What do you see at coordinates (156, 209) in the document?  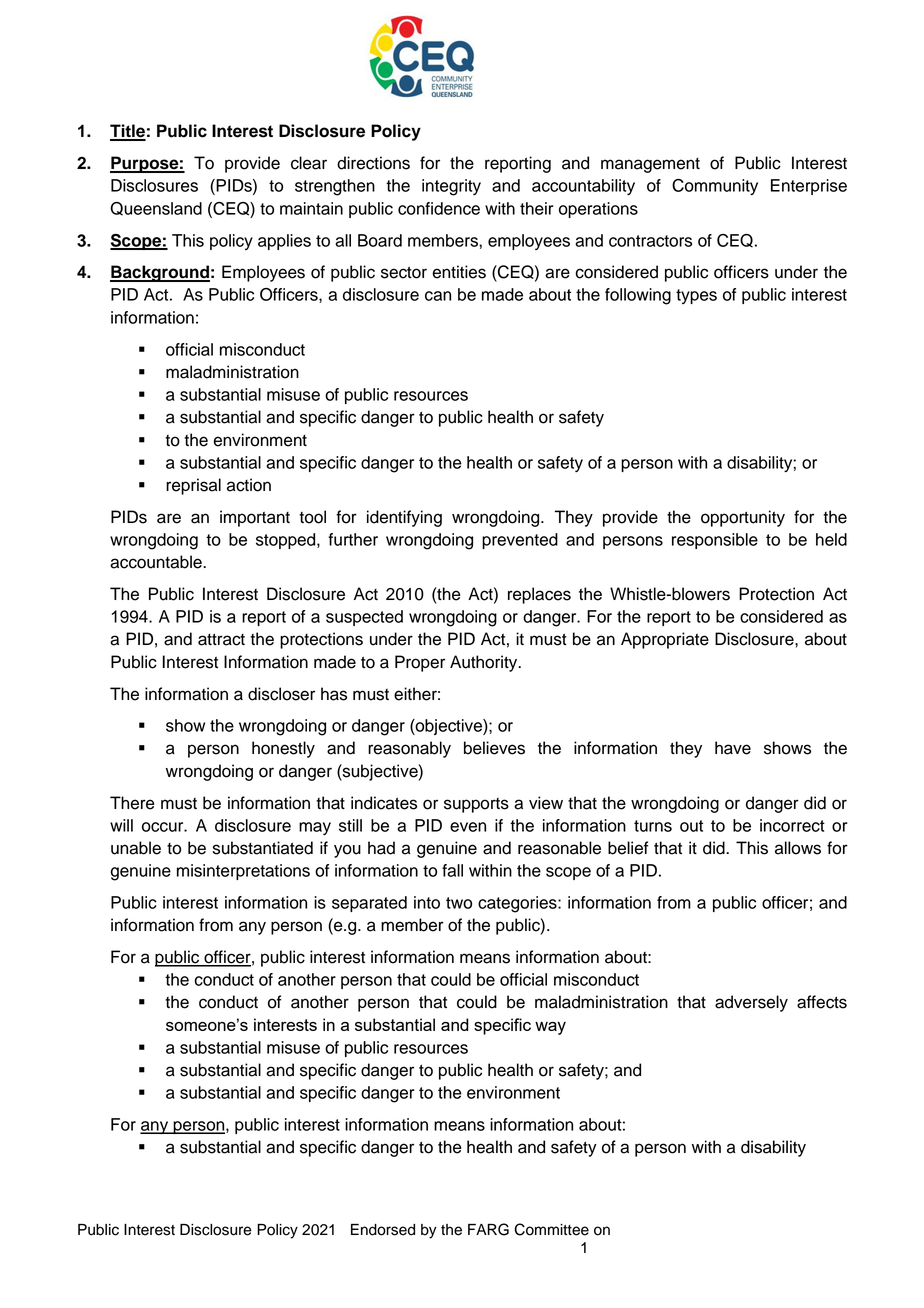 I see `Queensland` at bounding box center [156, 209].
